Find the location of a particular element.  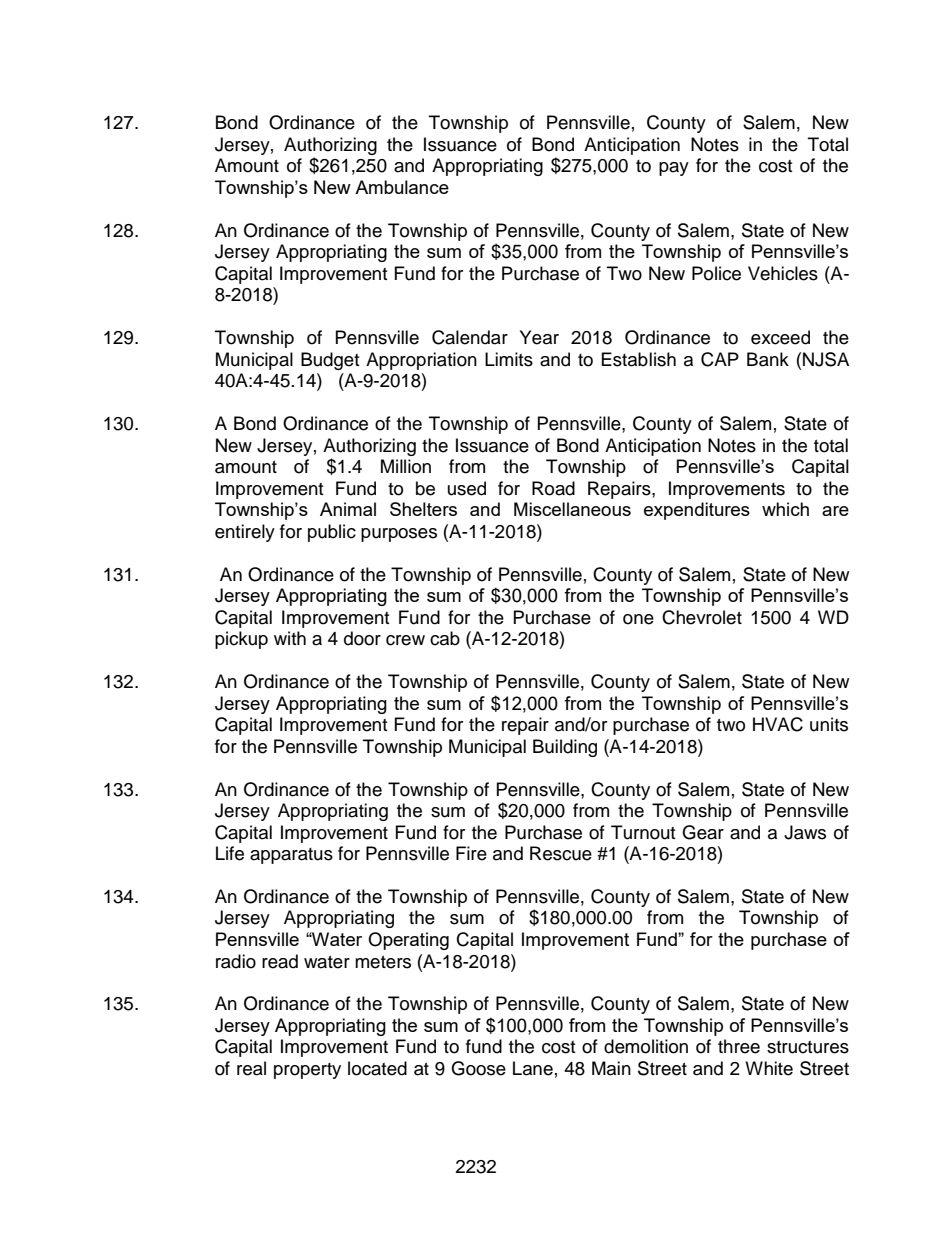

Ambulance is located at coordinates (402, 187).
